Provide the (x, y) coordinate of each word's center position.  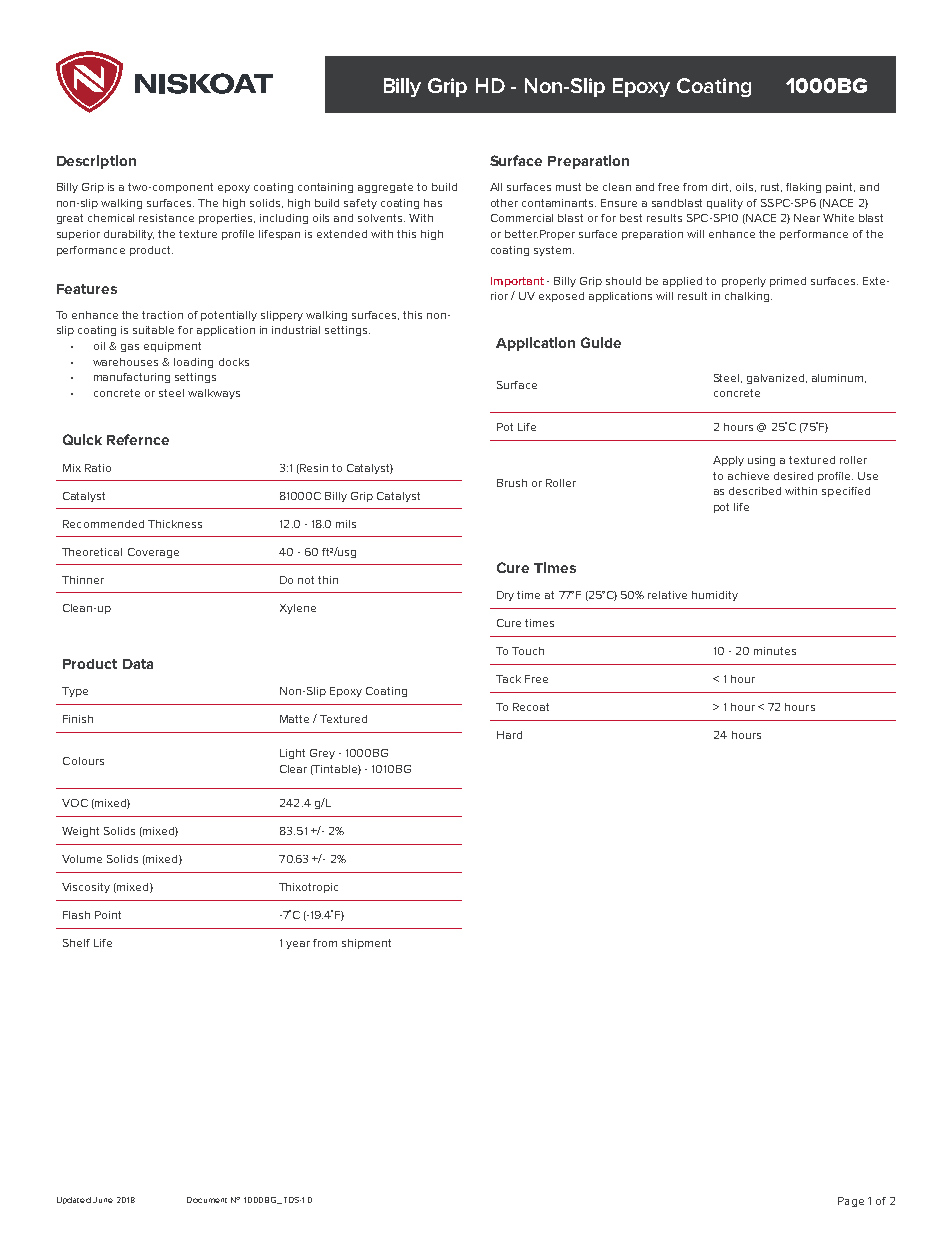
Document (207, 1200)
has (433, 203)
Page (851, 1202)
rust (771, 187)
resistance (166, 218)
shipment (366, 944)
